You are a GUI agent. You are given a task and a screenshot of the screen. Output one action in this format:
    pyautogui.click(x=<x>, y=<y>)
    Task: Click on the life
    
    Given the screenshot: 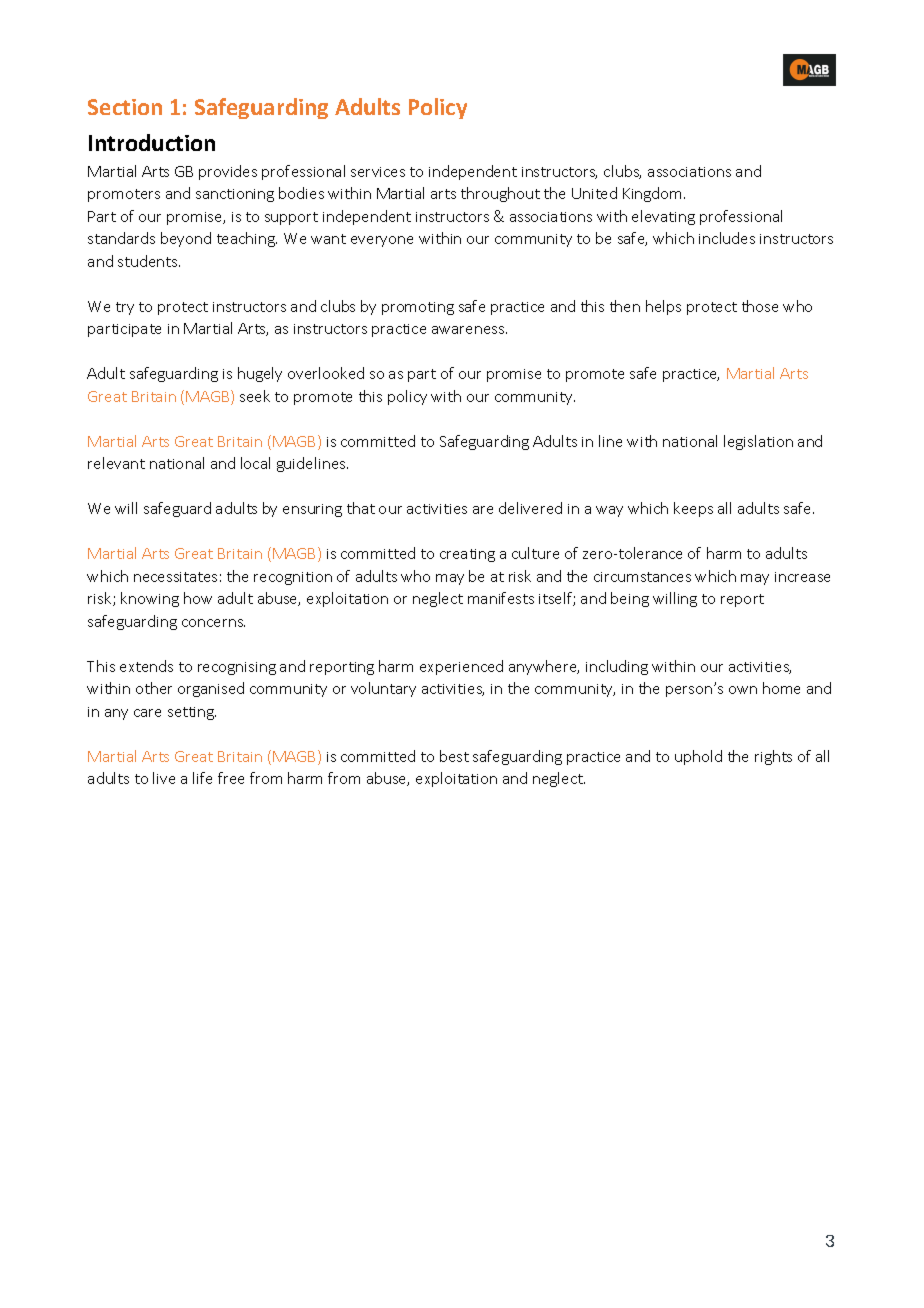 What is the action you would take?
    pyautogui.click(x=202, y=778)
